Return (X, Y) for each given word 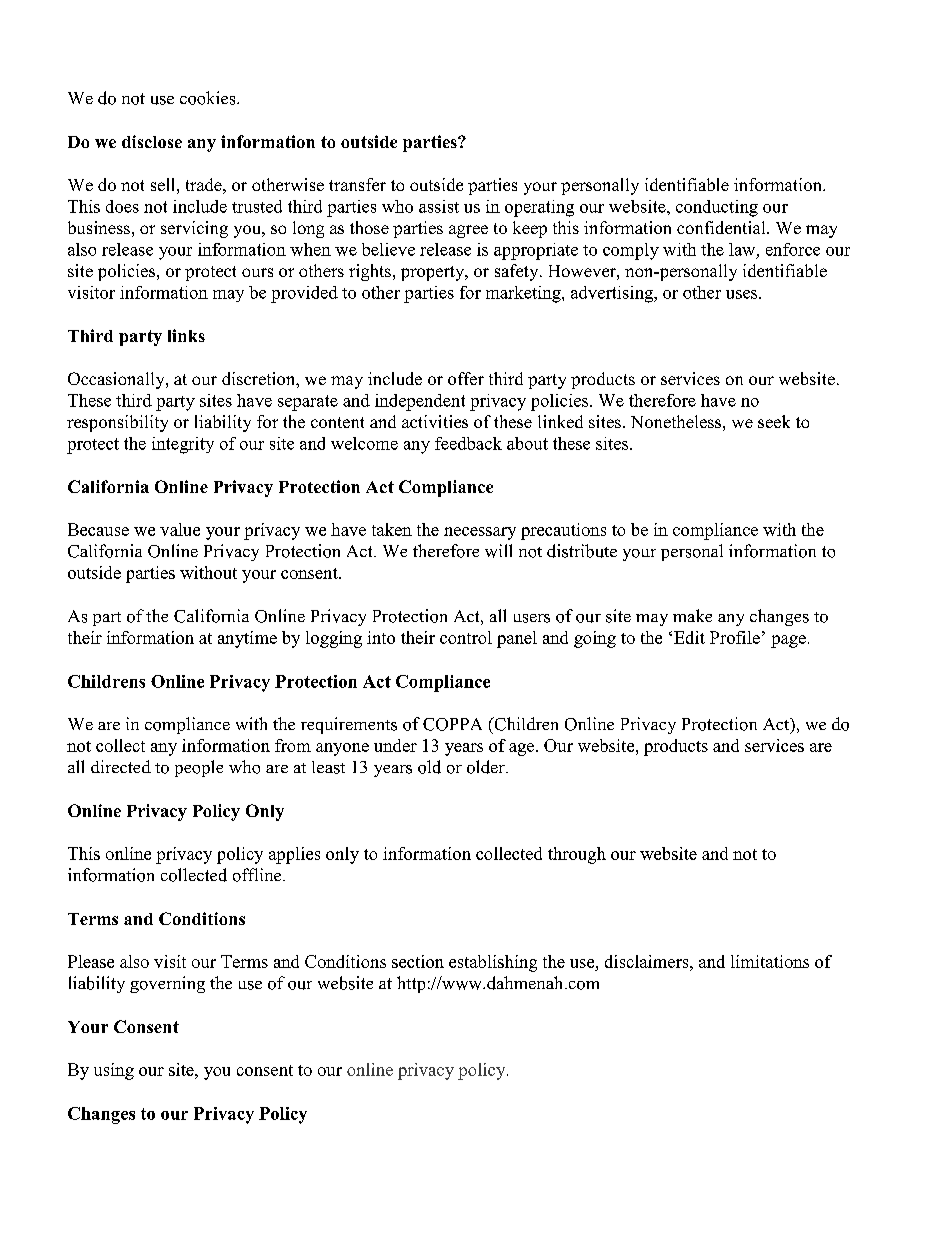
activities (435, 421)
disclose (152, 141)
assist (439, 206)
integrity (183, 445)
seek (774, 421)
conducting (717, 208)
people (199, 768)
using (114, 1071)
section (418, 961)
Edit (689, 637)
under (395, 745)
